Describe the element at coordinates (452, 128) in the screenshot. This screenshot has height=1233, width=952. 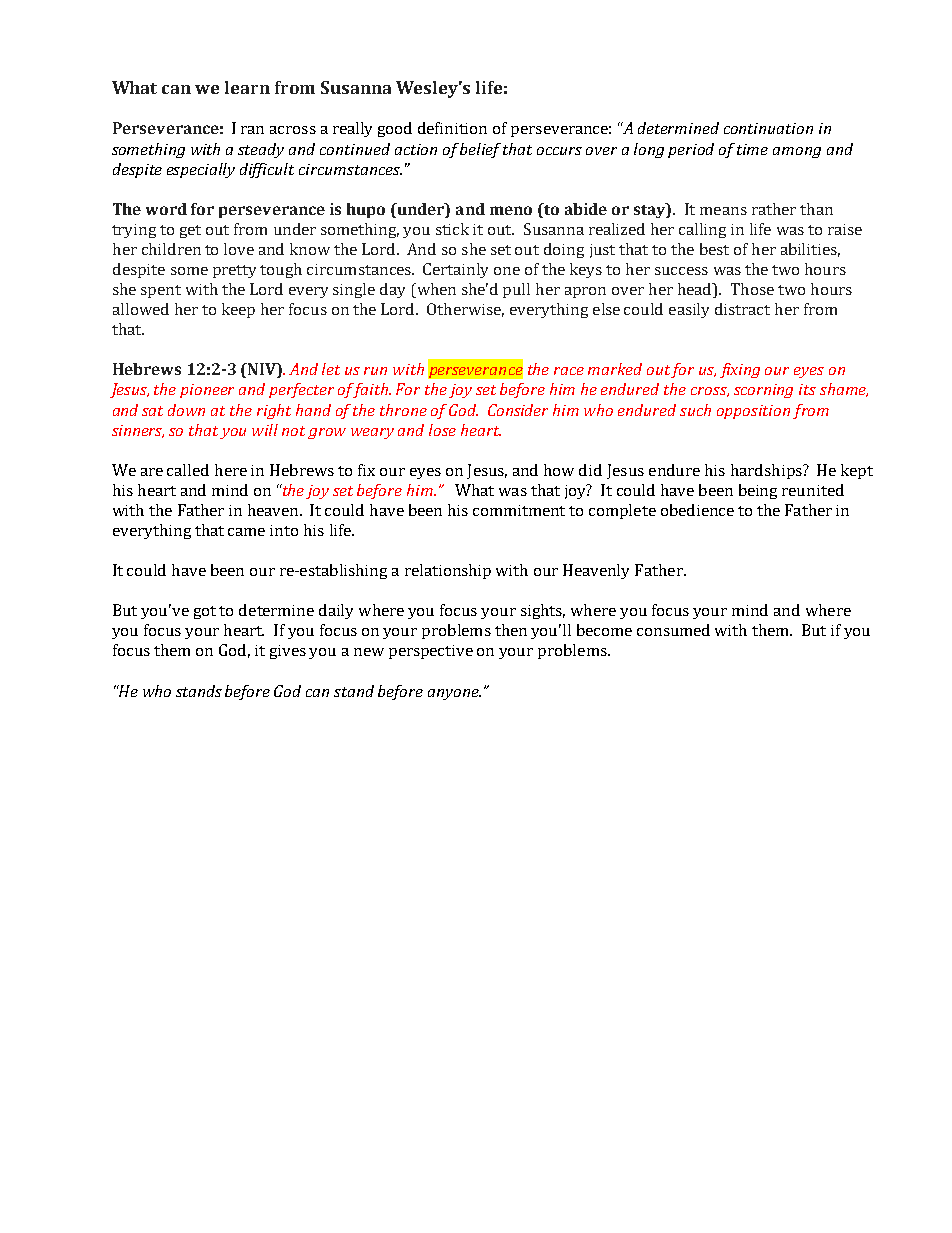
I see `definition` at that location.
